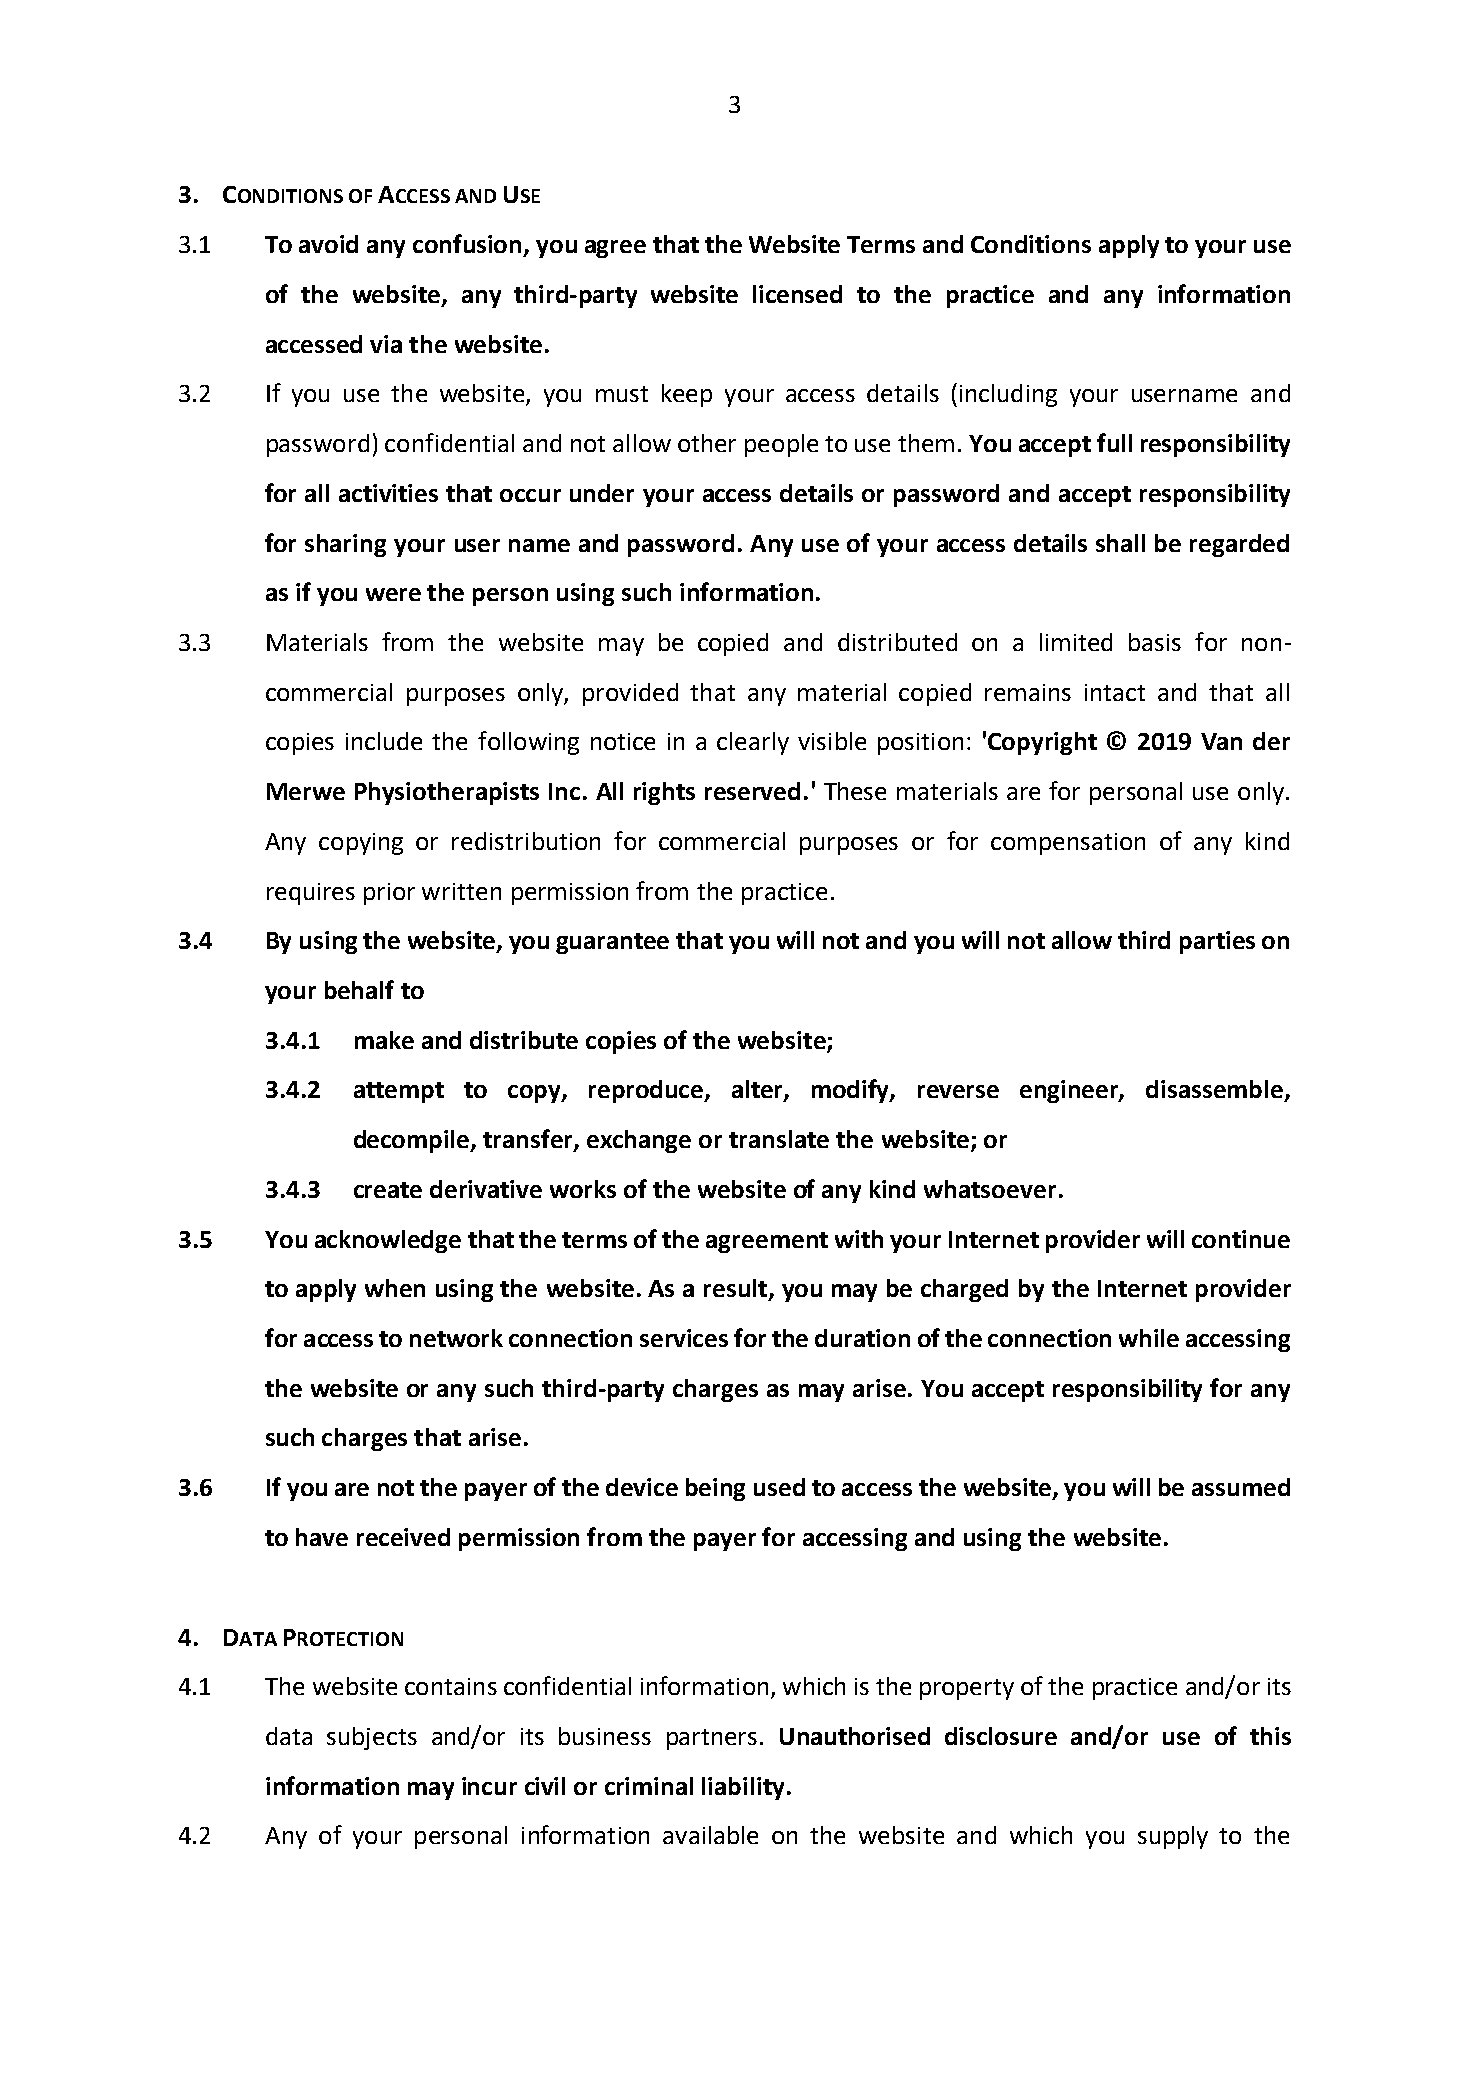 This screenshot has width=1469, height=2078. What do you see at coordinates (1114, 442) in the screenshot?
I see `full` at bounding box center [1114, 442].
